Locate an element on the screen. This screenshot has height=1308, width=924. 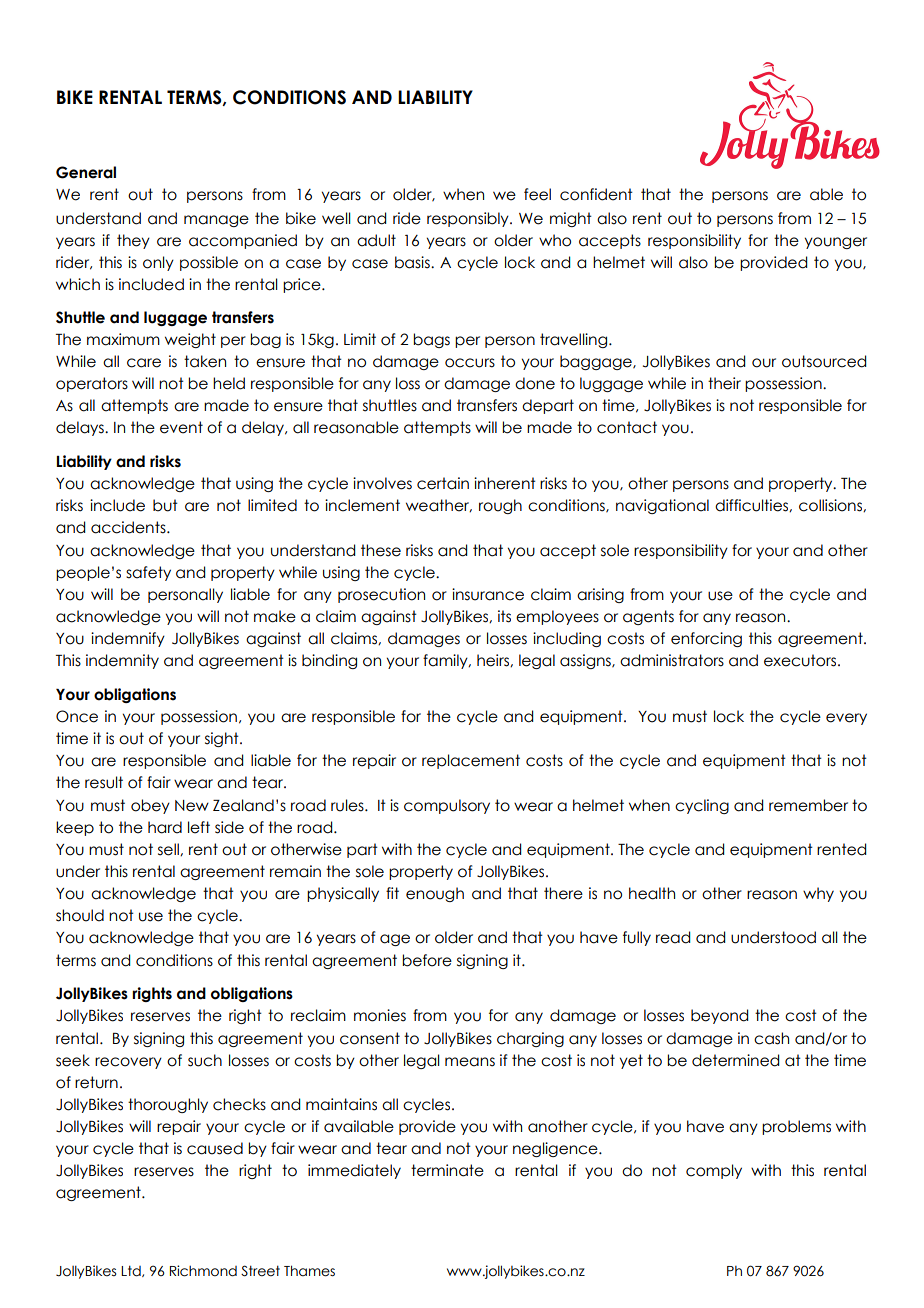
sight is located at coordinates (223, 739).
